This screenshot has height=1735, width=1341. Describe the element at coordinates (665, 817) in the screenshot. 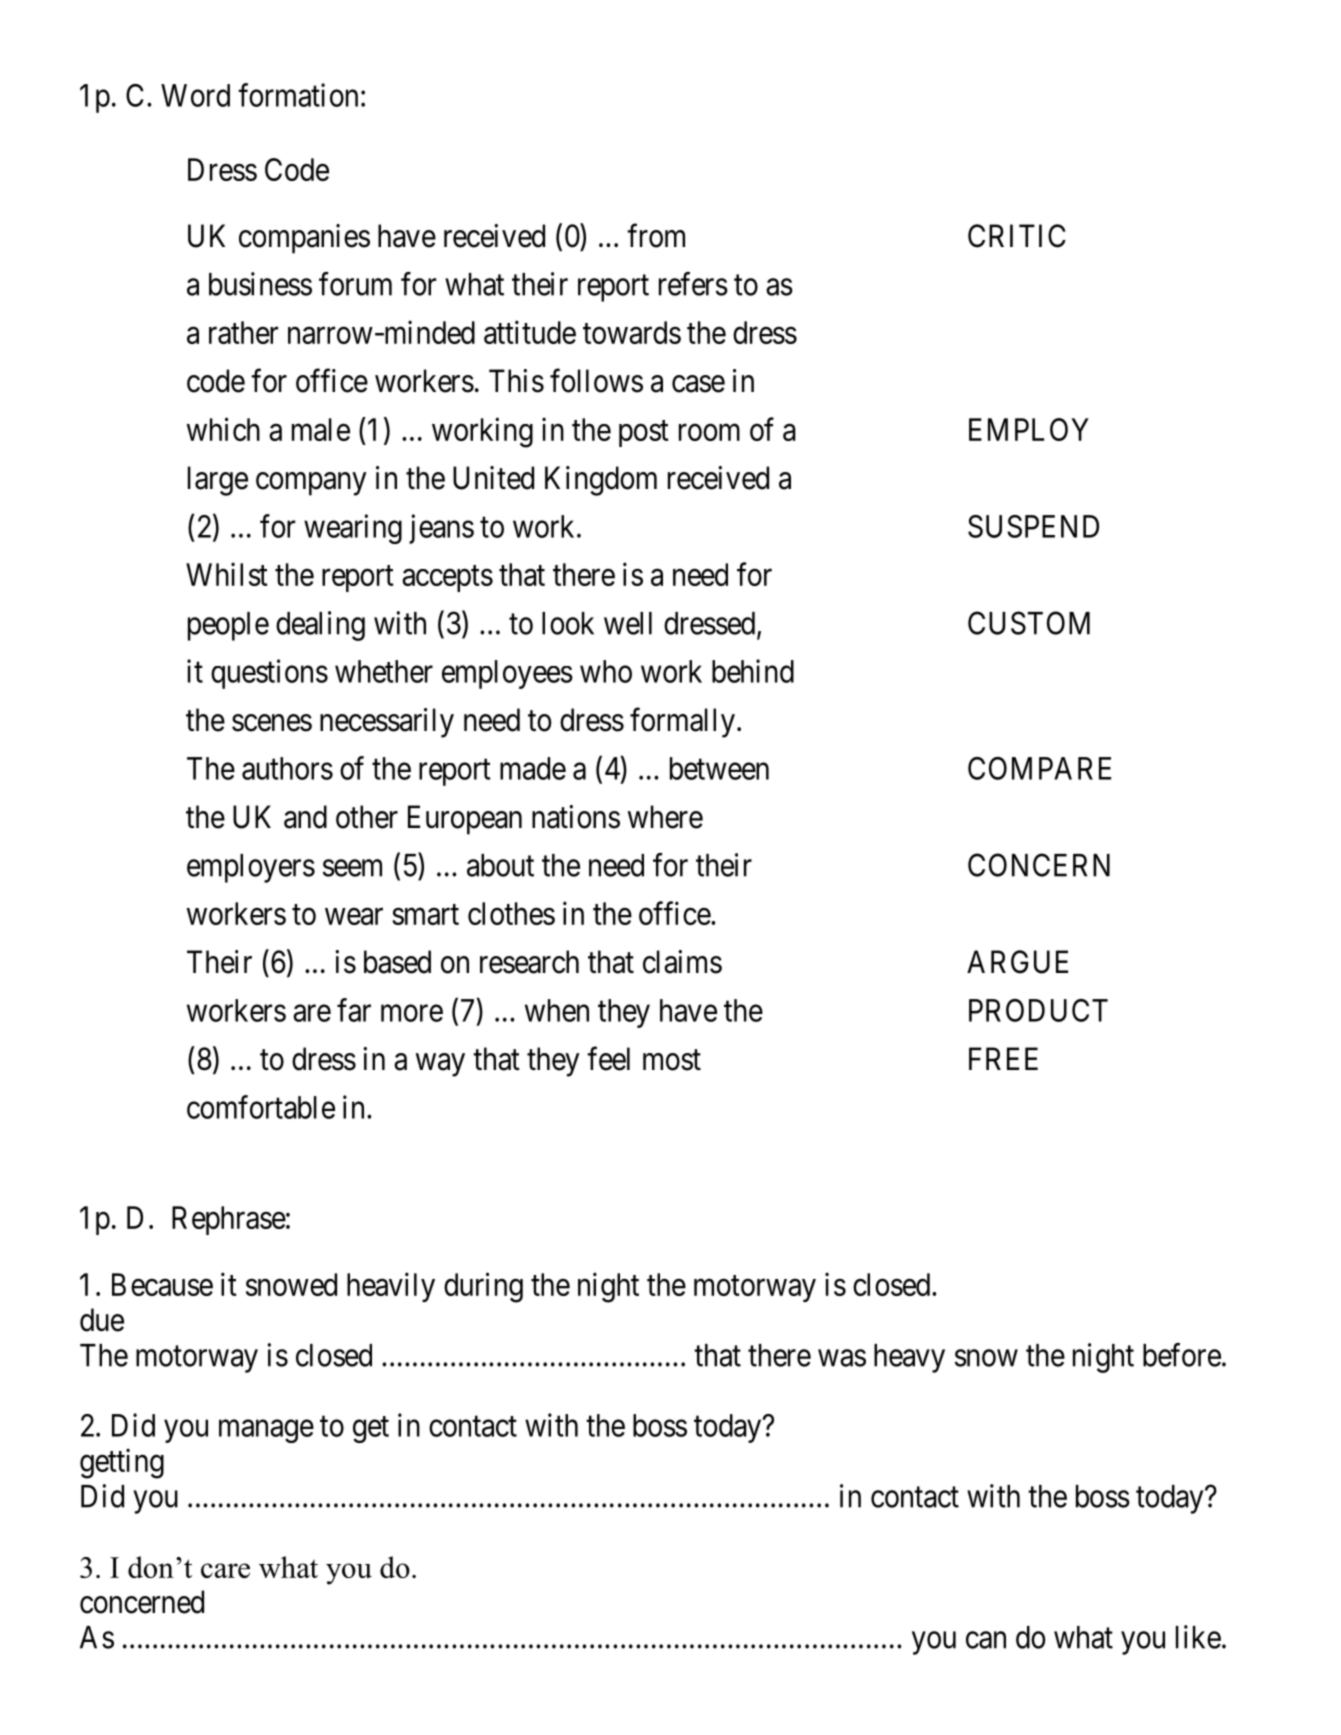

I see `where` at that location.
